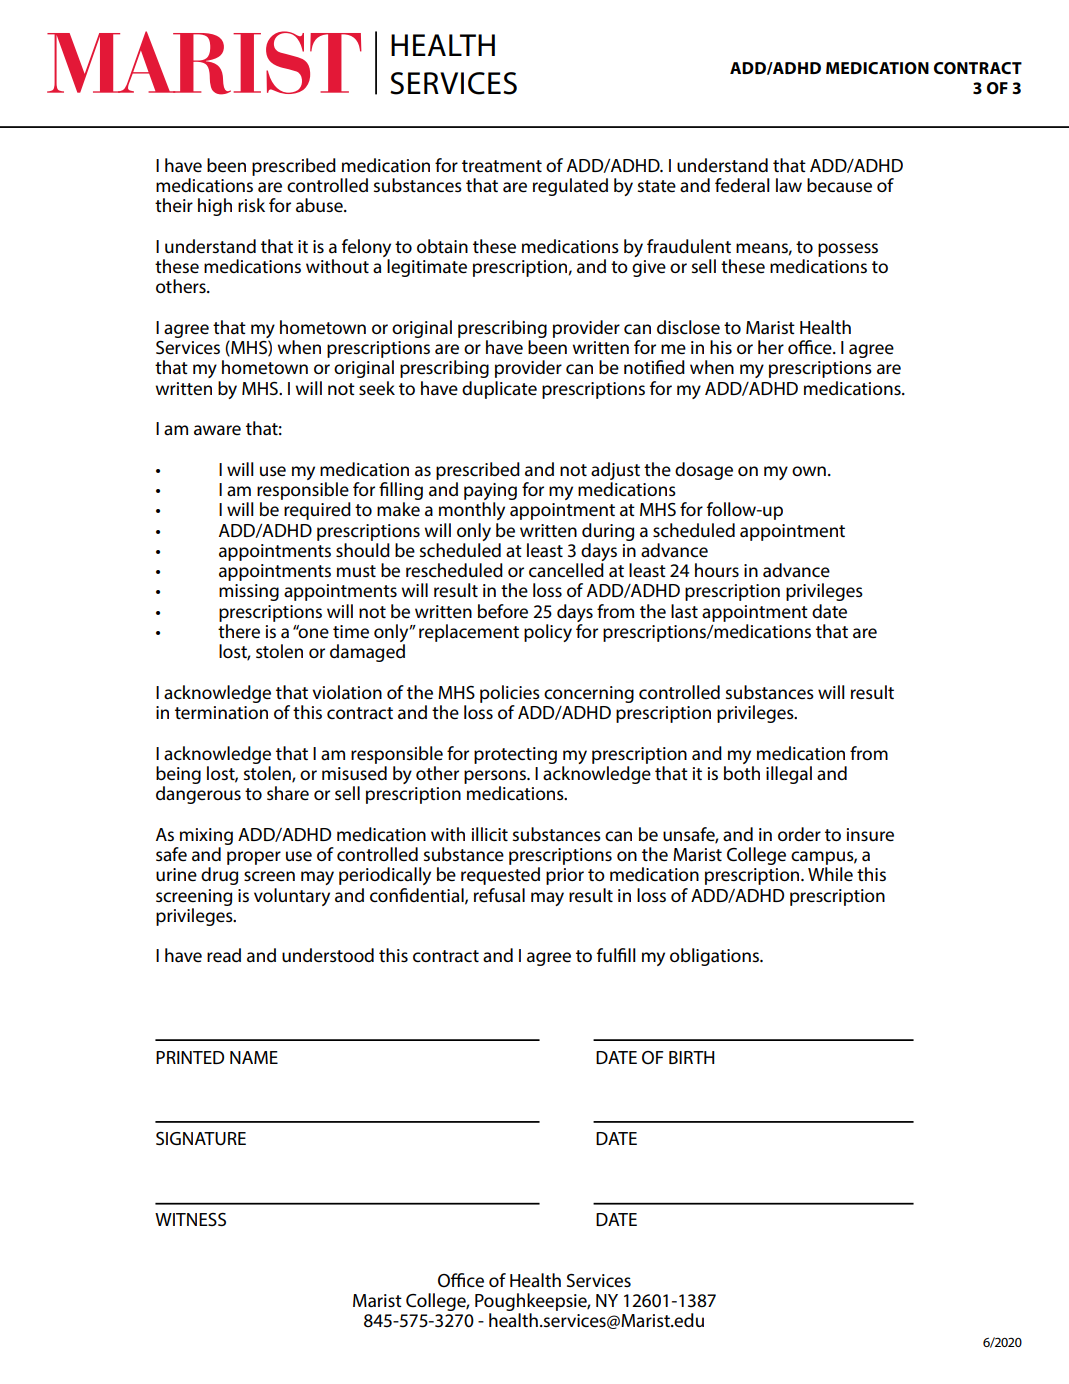  I want to click on law, so click(789, 185).
